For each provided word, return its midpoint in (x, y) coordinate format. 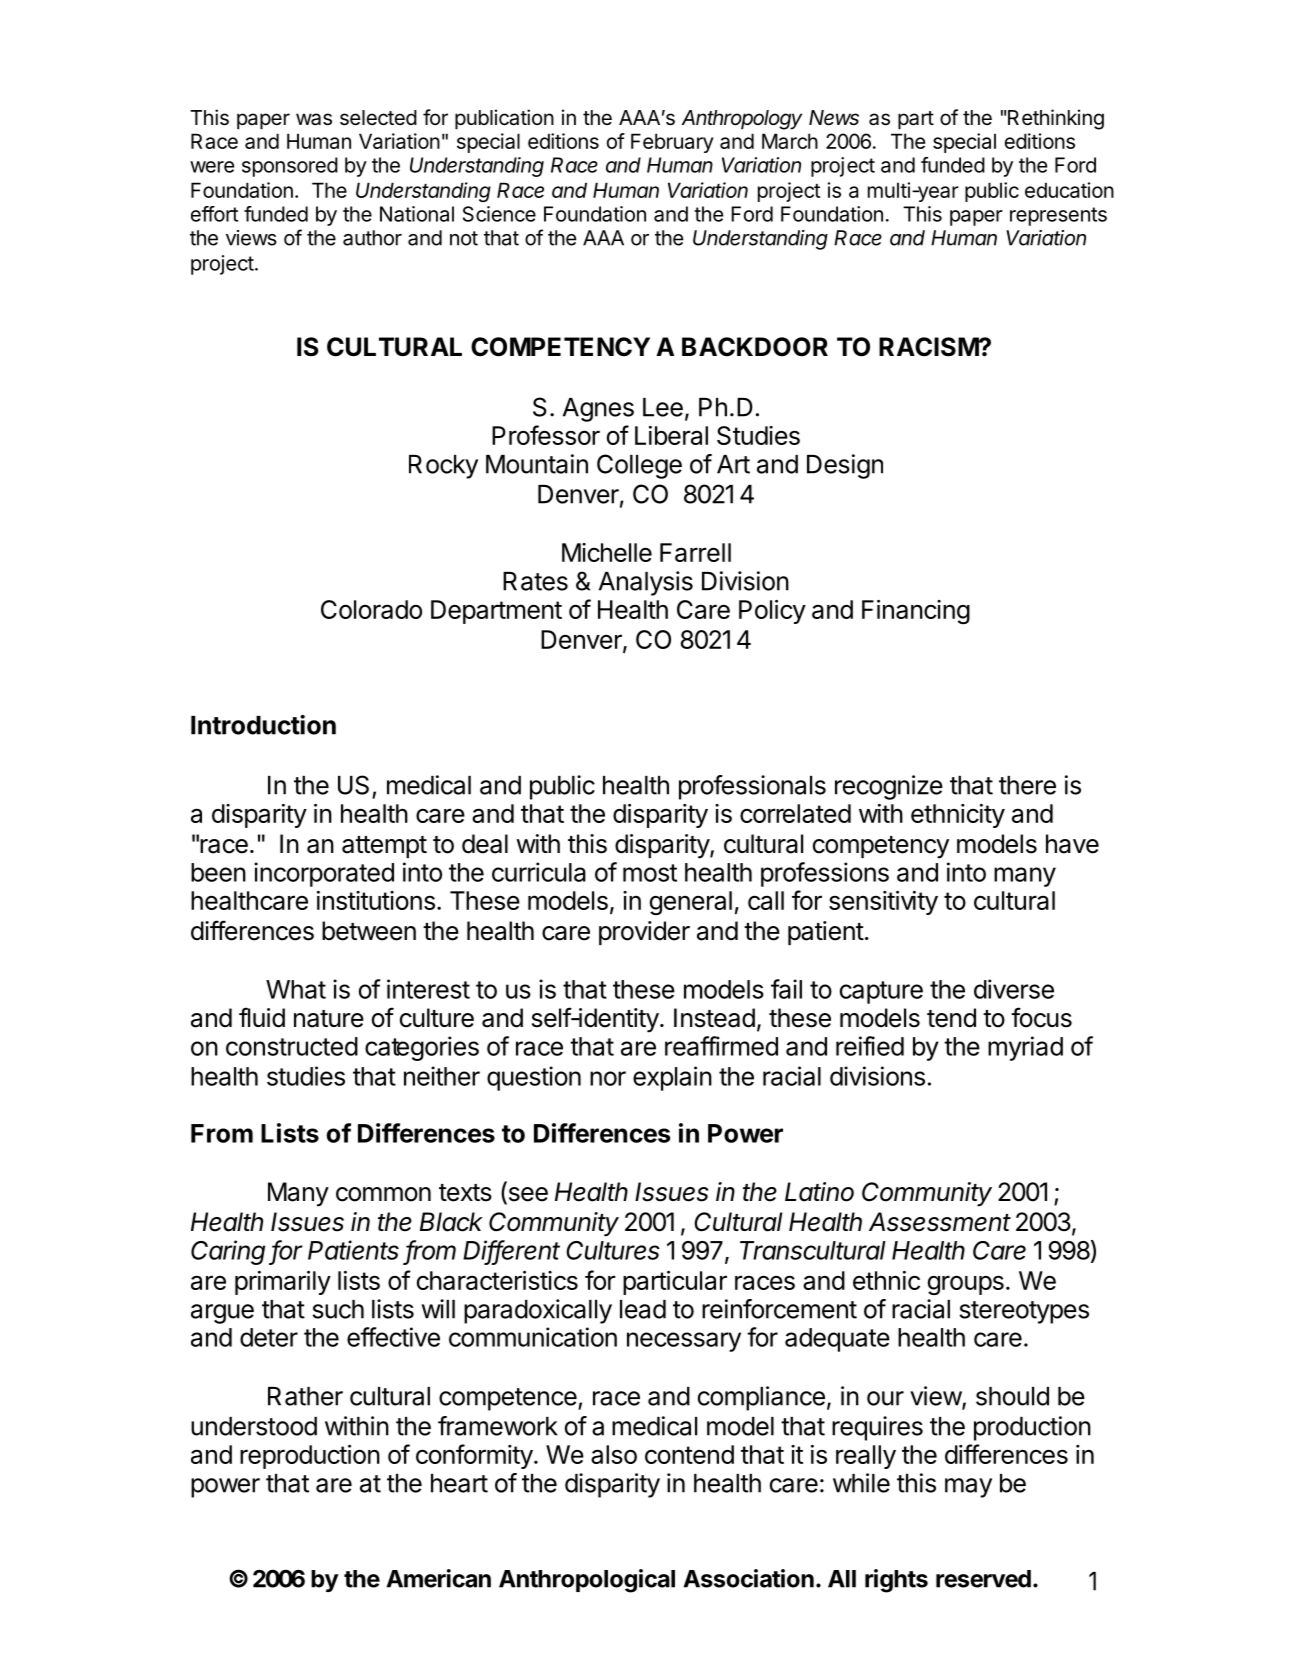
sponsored (290, 167)
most (650, 873)
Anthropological (587, 1581)
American (439, 1578)
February (672, 143)
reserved (983, 1579)
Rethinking (1055, 119)
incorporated (324, 874)
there (1027, 785)
